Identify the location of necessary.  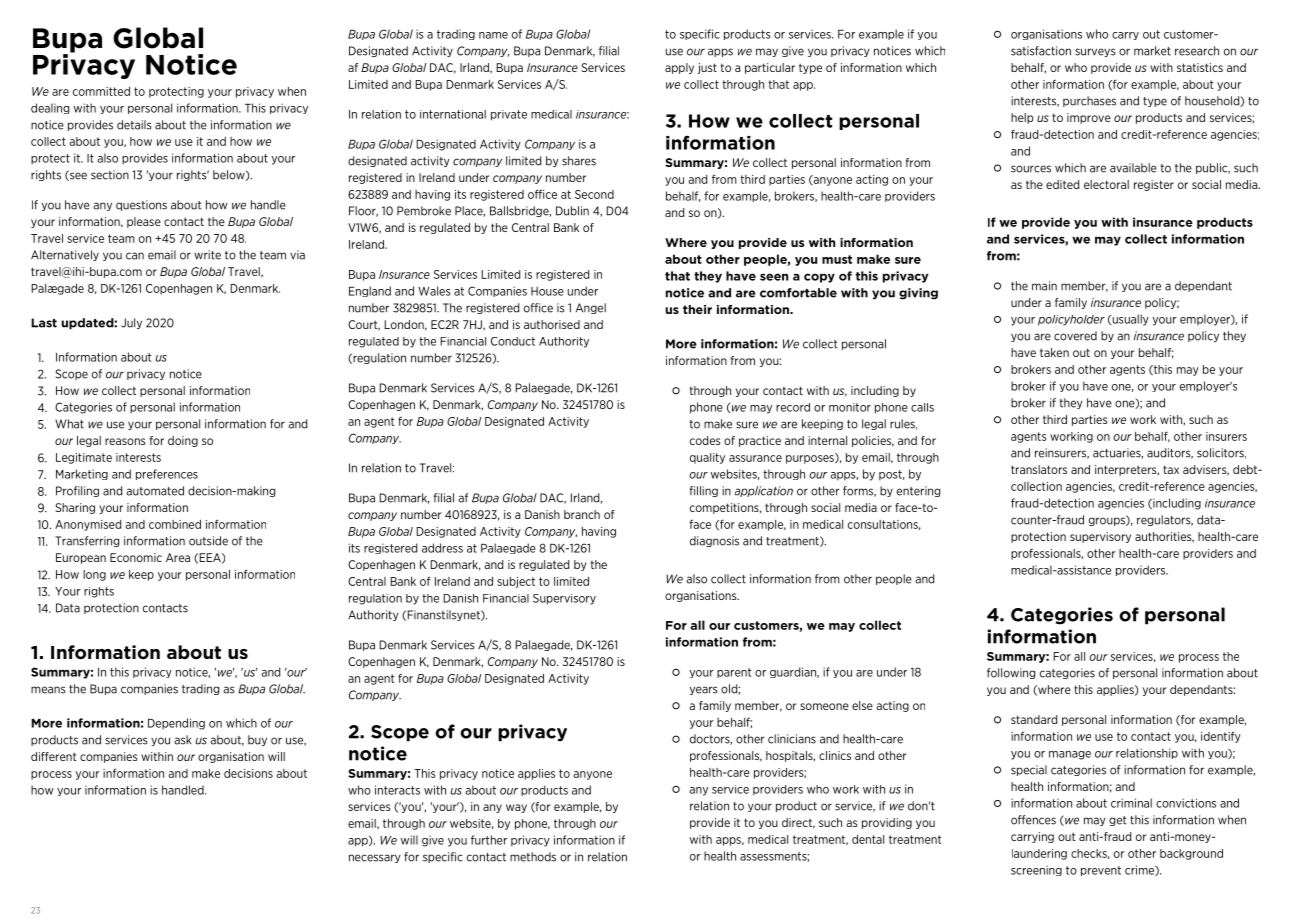
(375, 858).
